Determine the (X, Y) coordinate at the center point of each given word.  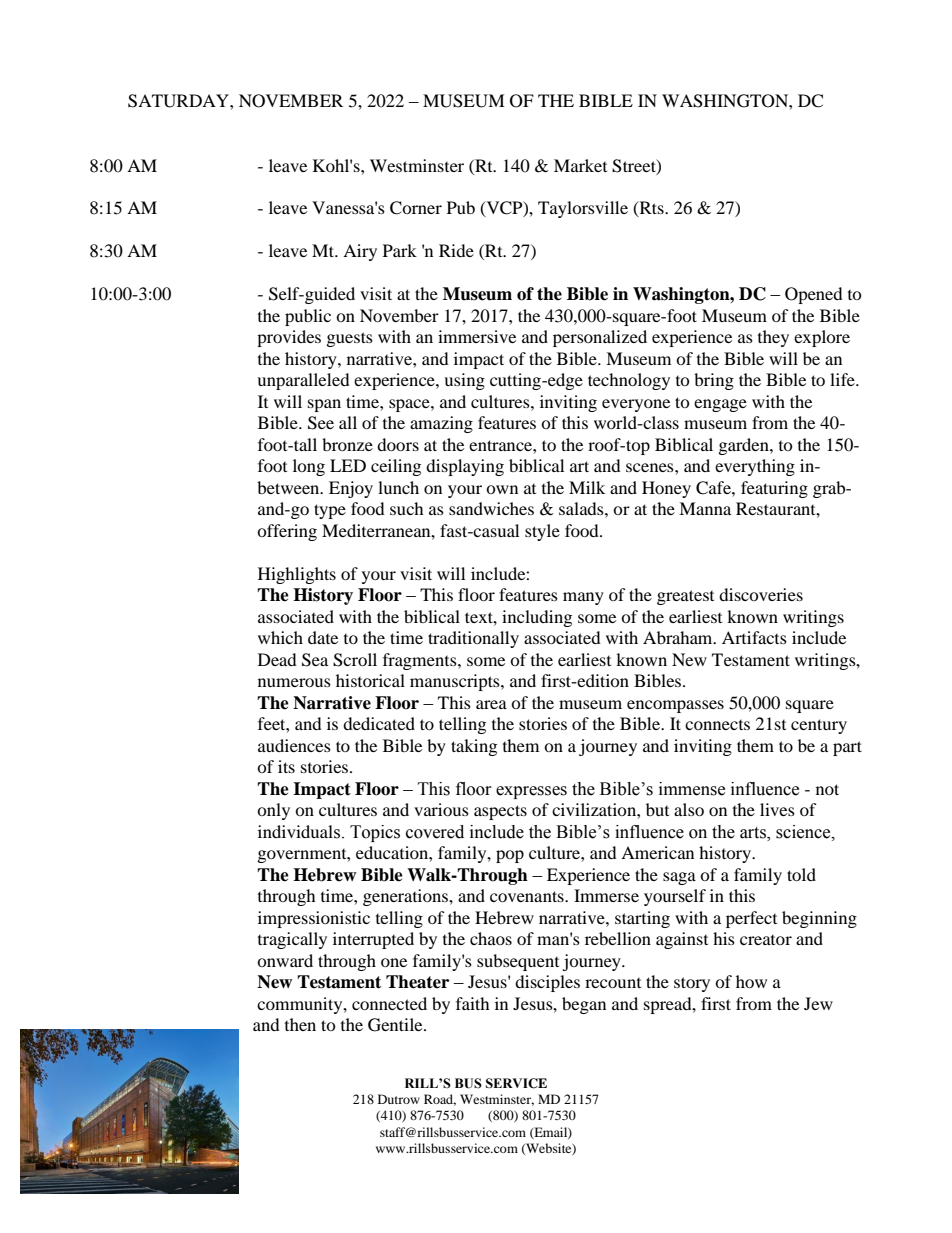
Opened (814, 295)
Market (580, 165)
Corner (416, 208)
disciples (547, 983)
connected (389, 1003)
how (751, 981)
